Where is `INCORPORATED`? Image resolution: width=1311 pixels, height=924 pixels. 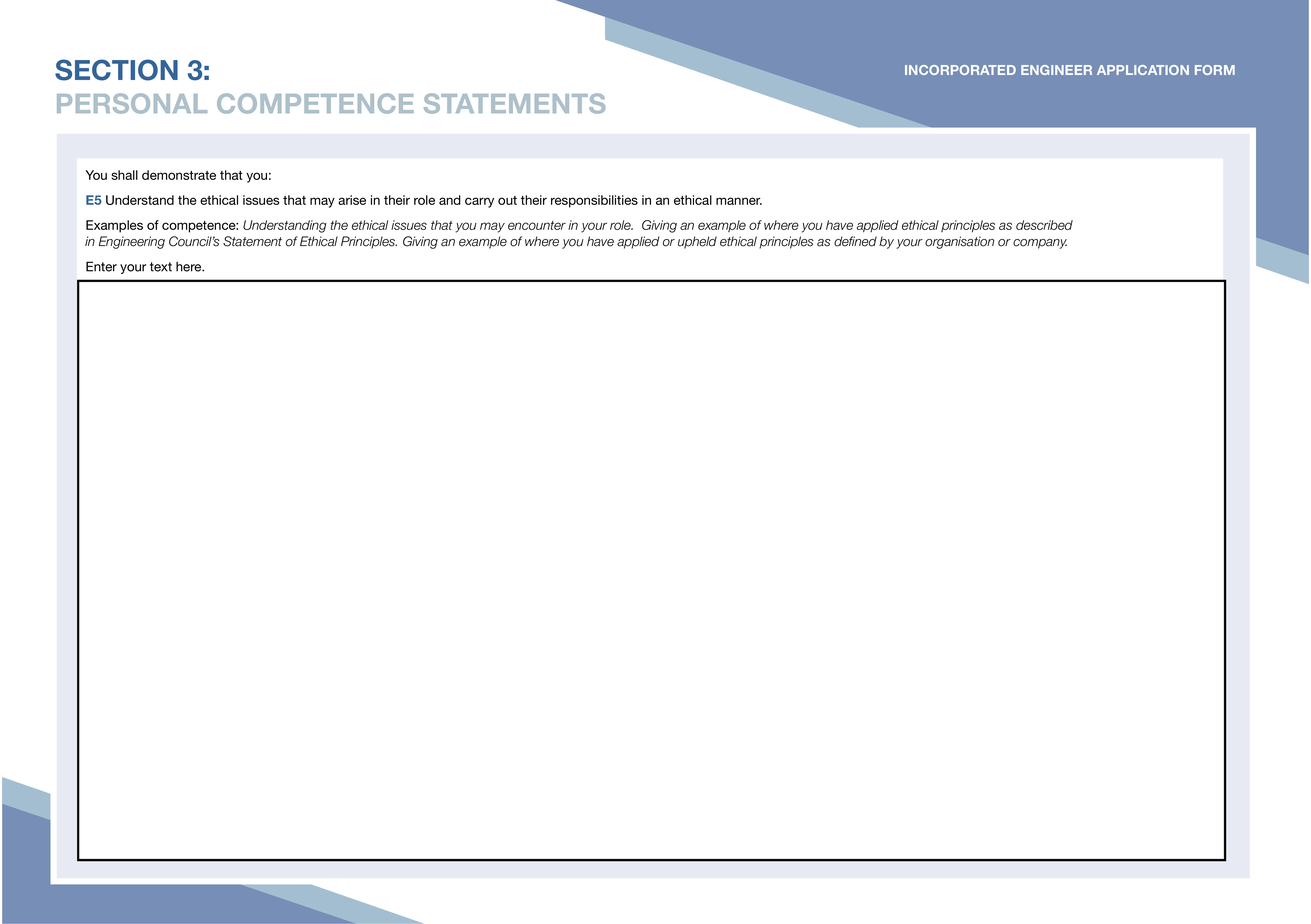
INCORPORATED is located at coordinates (960, 70).
